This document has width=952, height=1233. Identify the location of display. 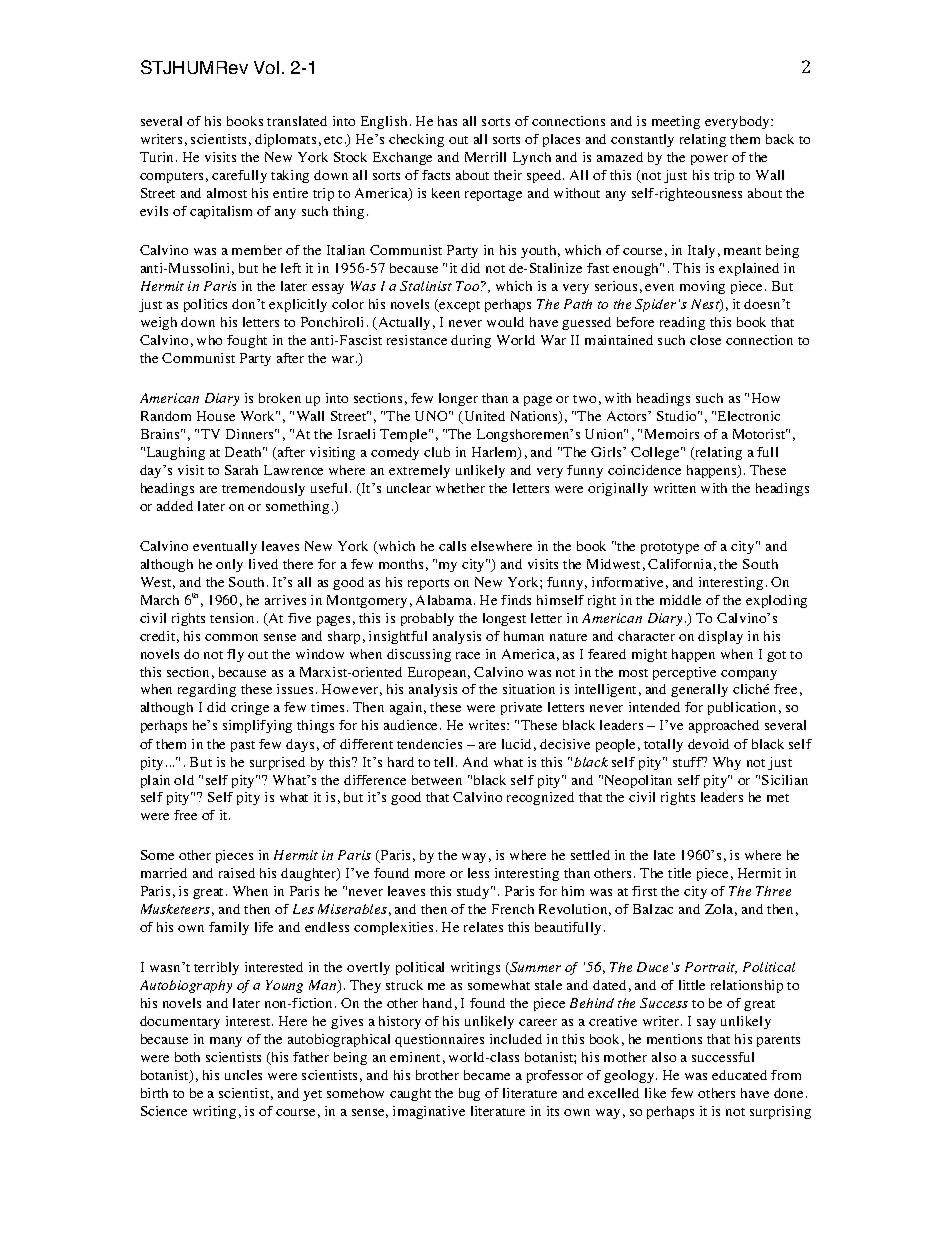
(720, 637).
